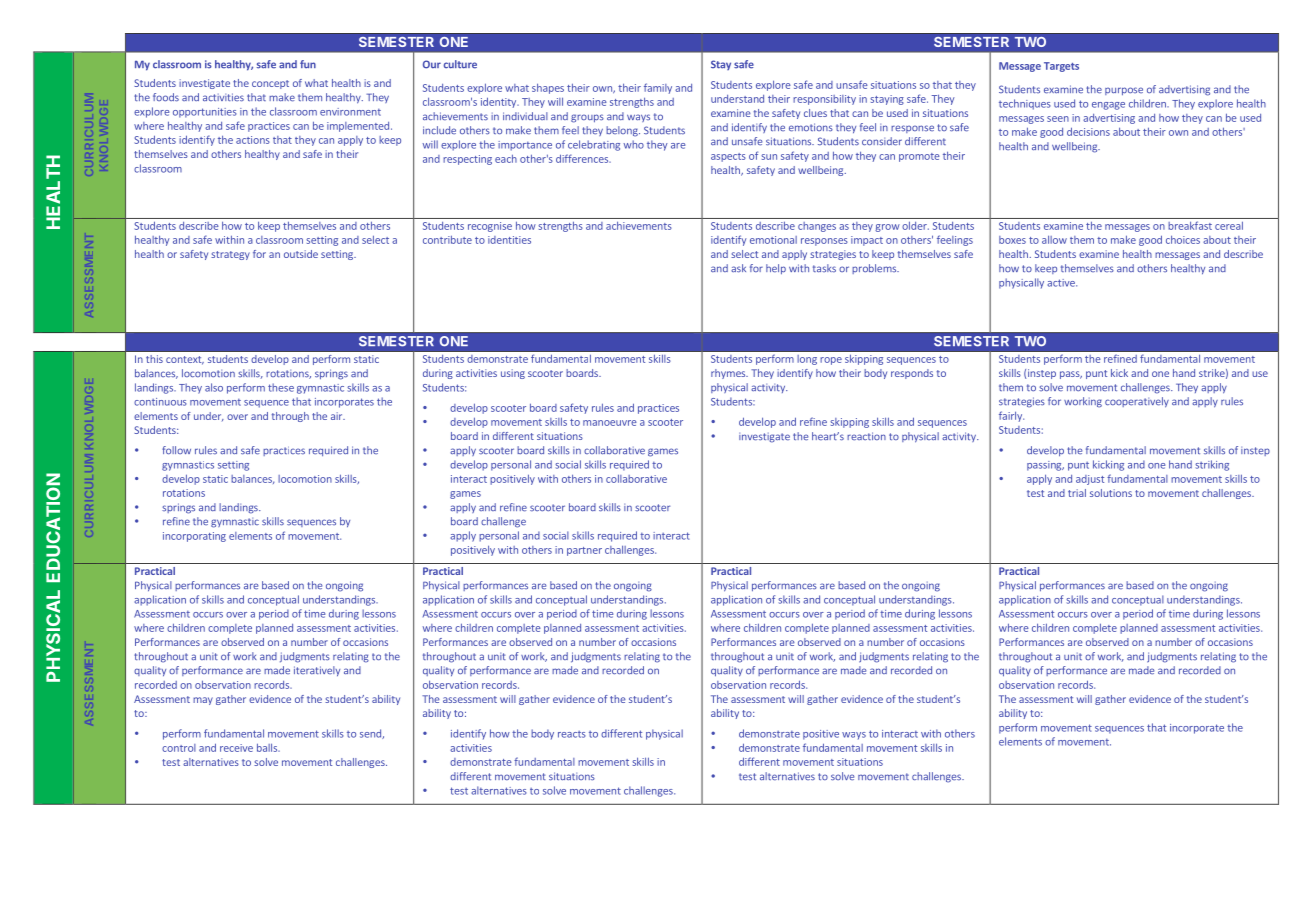 The height and width of the screenshot is (924, 1308). What do you see at coordinates (350, 112) in the screenshot?
I see `environment` at bounding box center [350, 112].
